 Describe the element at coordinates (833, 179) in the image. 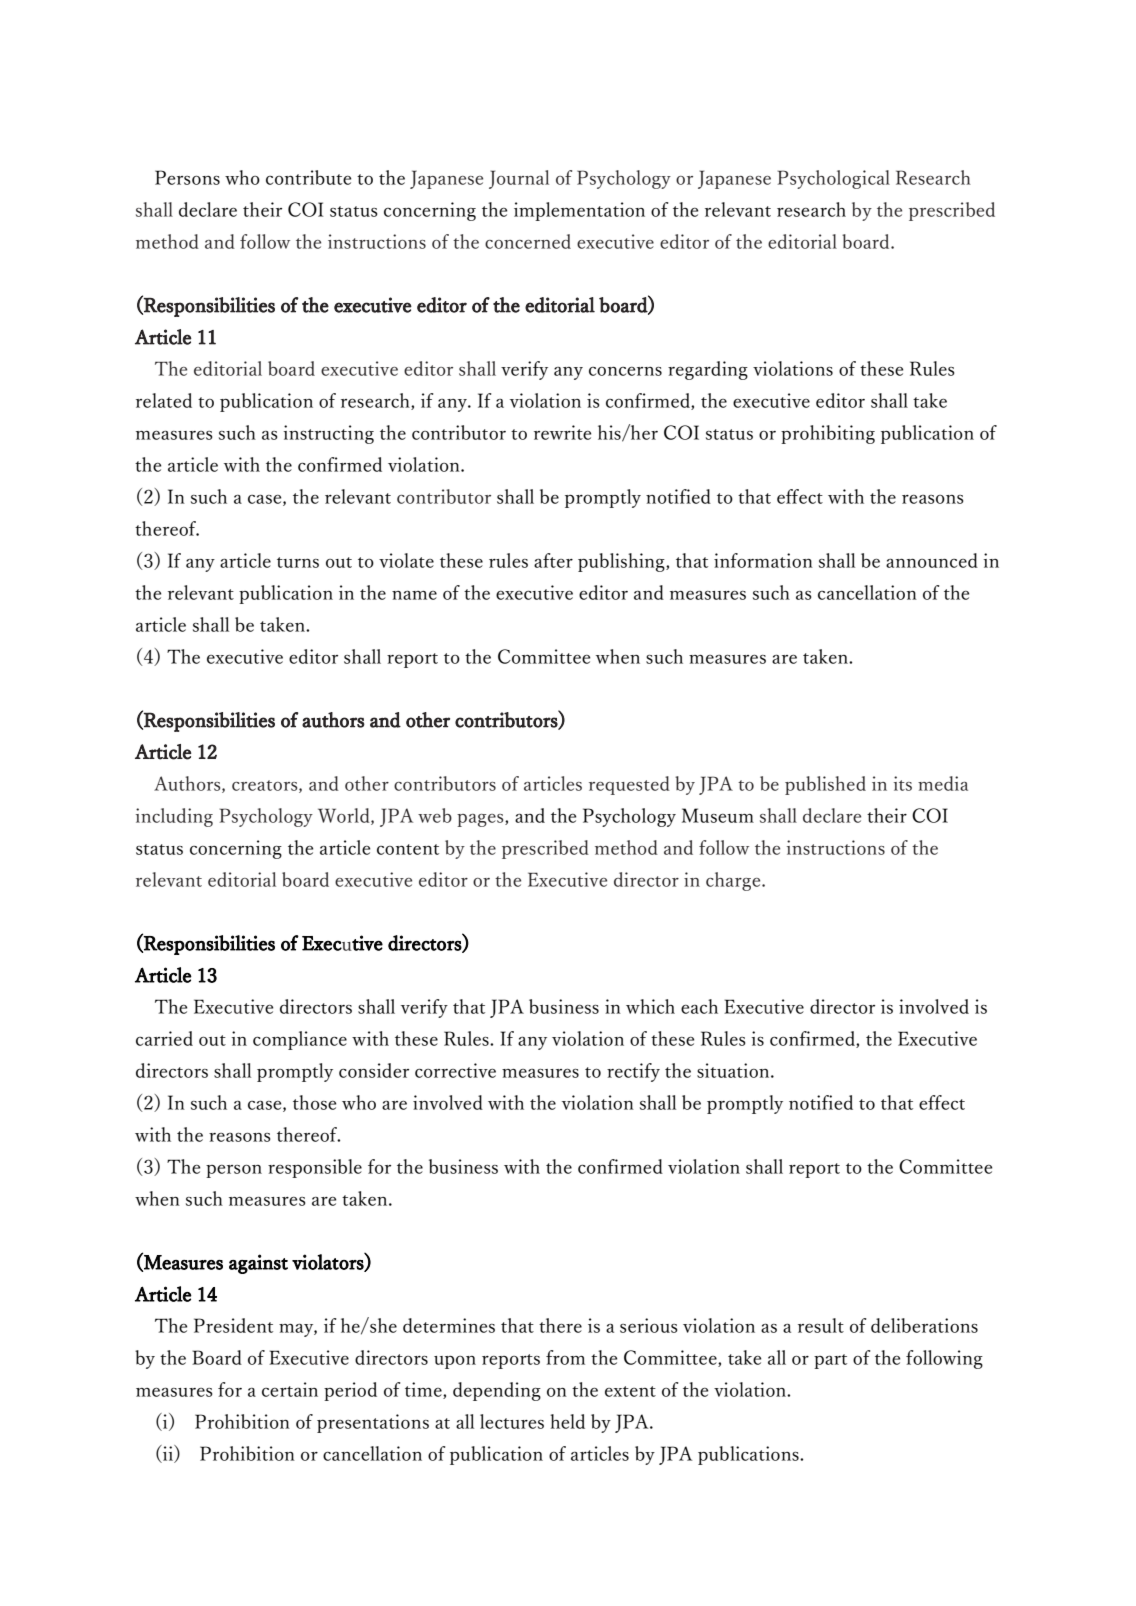

I see `Psychological` at that location.
